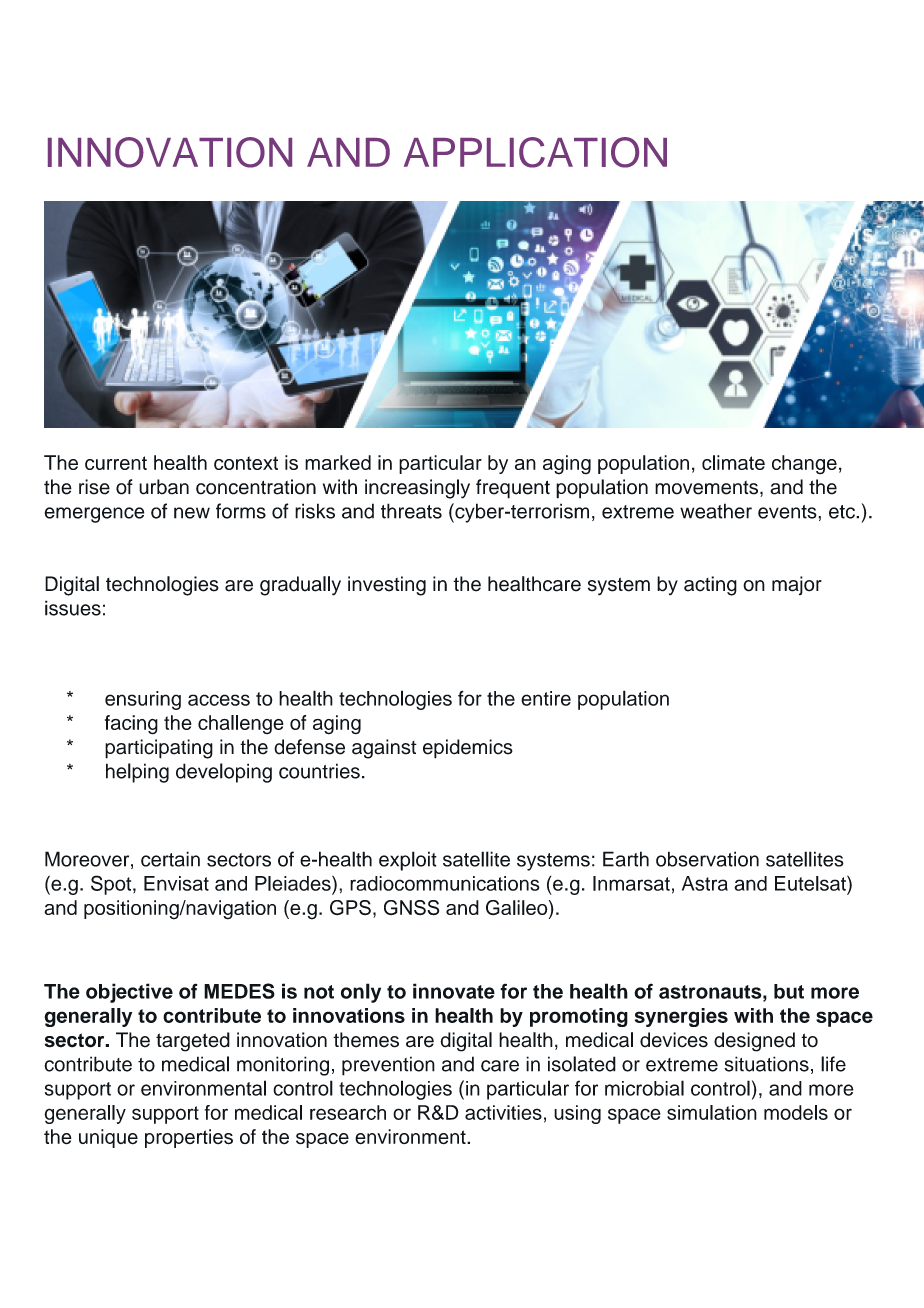 This screenshot has height=1308, width=924. Describe the element at coordinates (338, 462) in the screenshot. I see `marked` at that location.
